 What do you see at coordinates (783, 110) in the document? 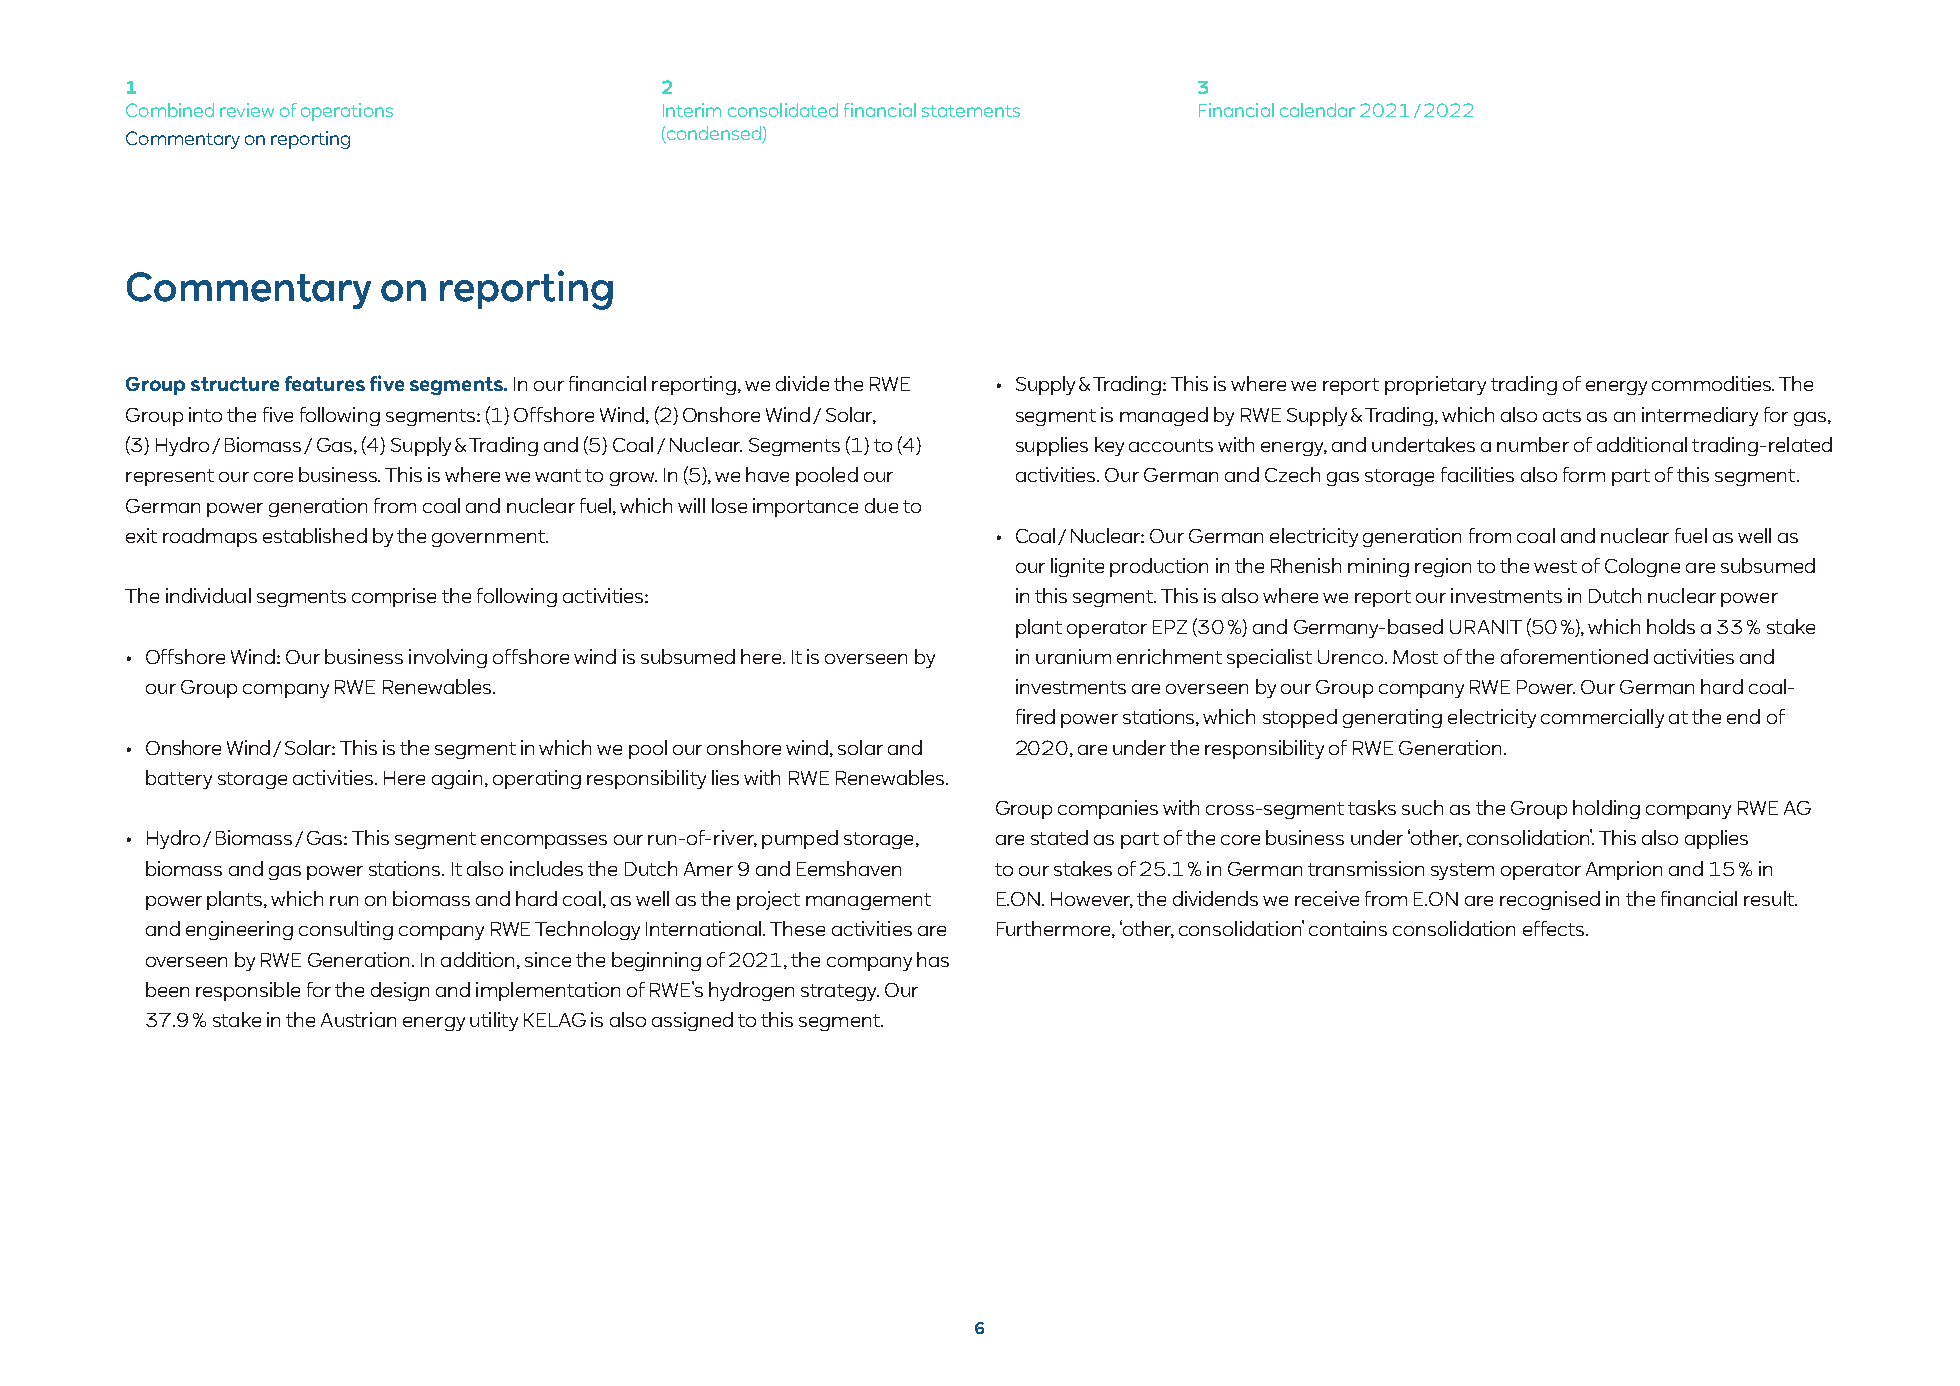
I see `consolidated` at bounding box center [783, 110].
